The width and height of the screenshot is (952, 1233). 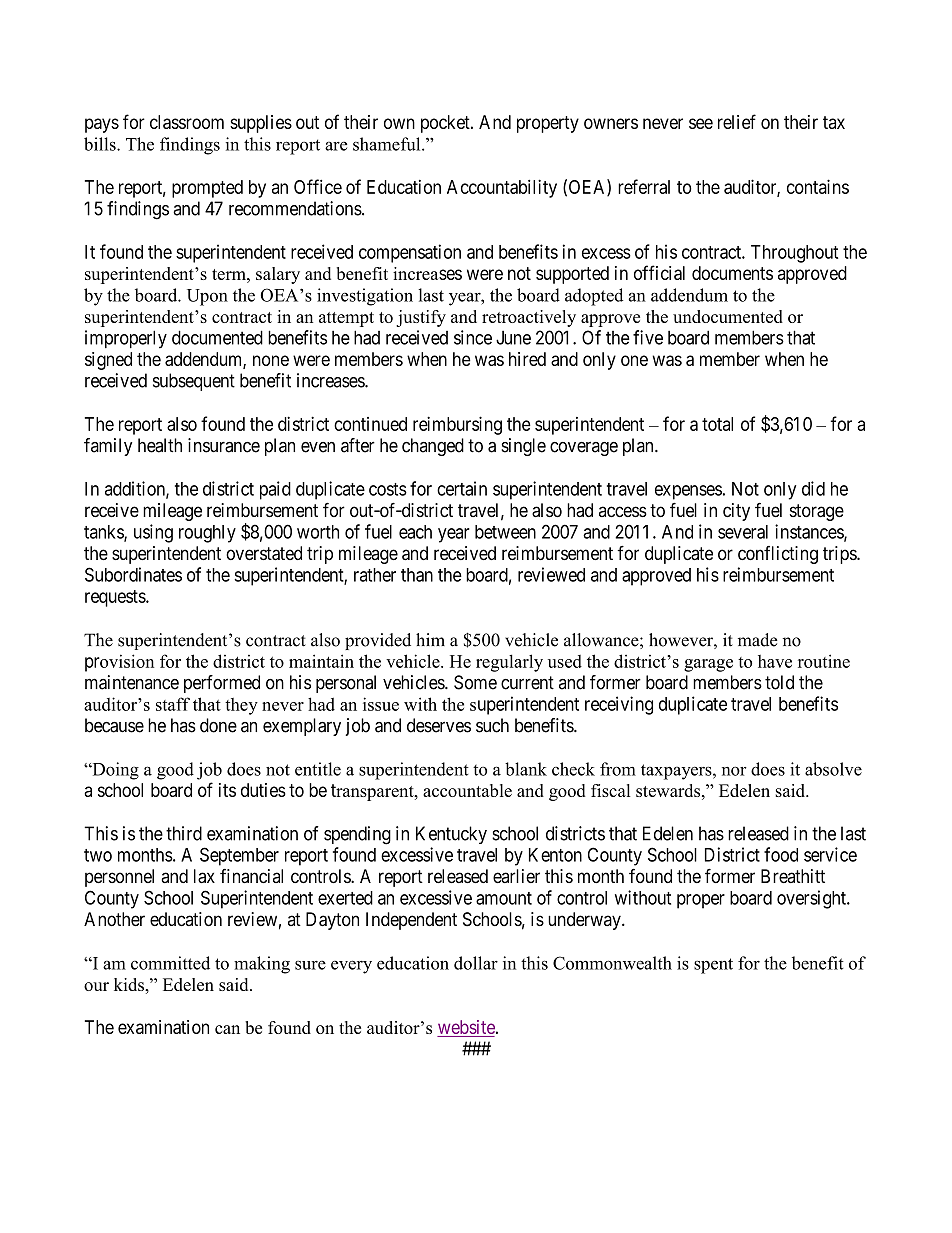 I want to click on accountable, so click(x=467, y=790).
